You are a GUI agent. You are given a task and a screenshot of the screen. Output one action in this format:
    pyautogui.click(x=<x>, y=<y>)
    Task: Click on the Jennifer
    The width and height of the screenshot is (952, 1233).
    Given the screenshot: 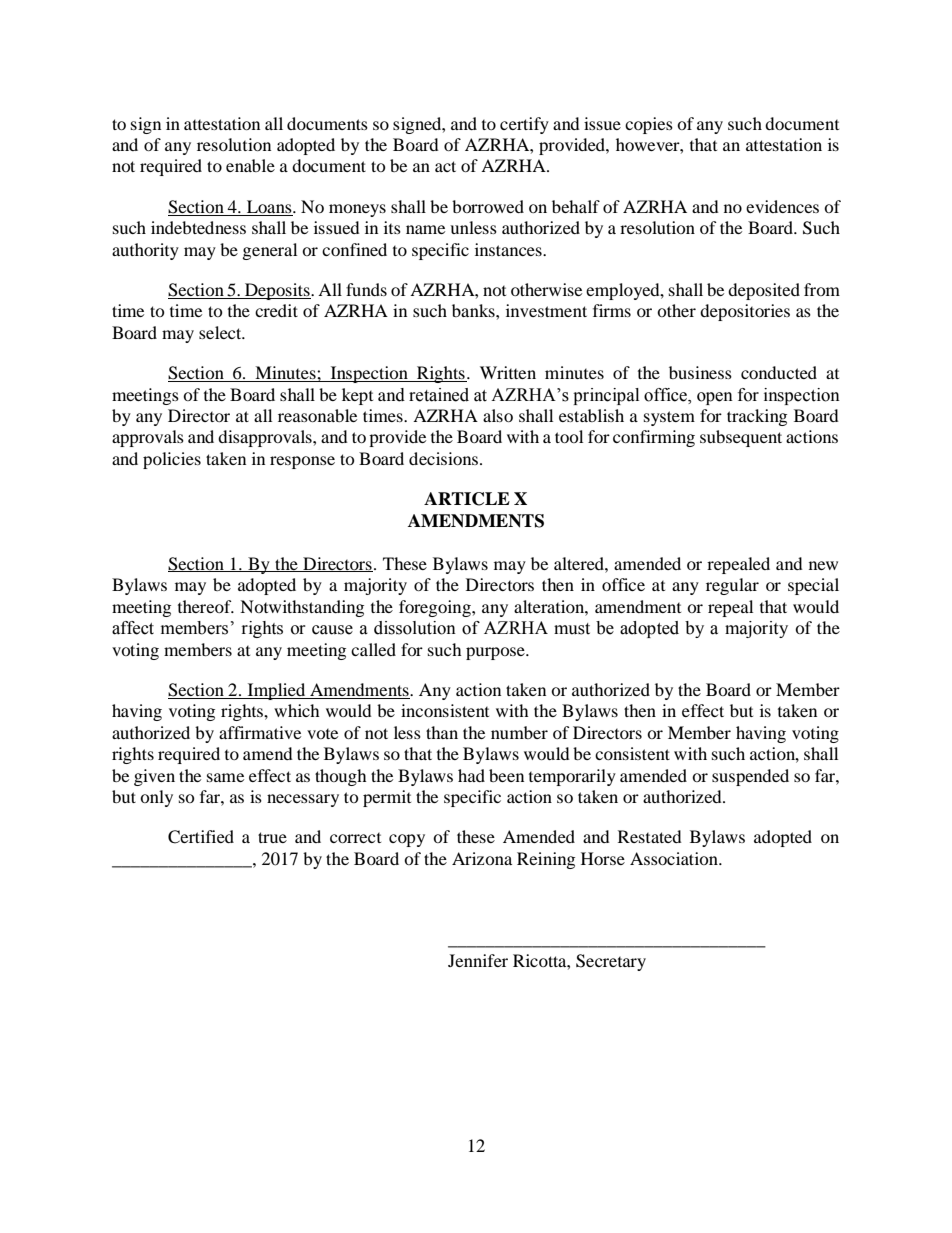 What is the action you would take?
    pyautogui.click(x=478, y=960)
